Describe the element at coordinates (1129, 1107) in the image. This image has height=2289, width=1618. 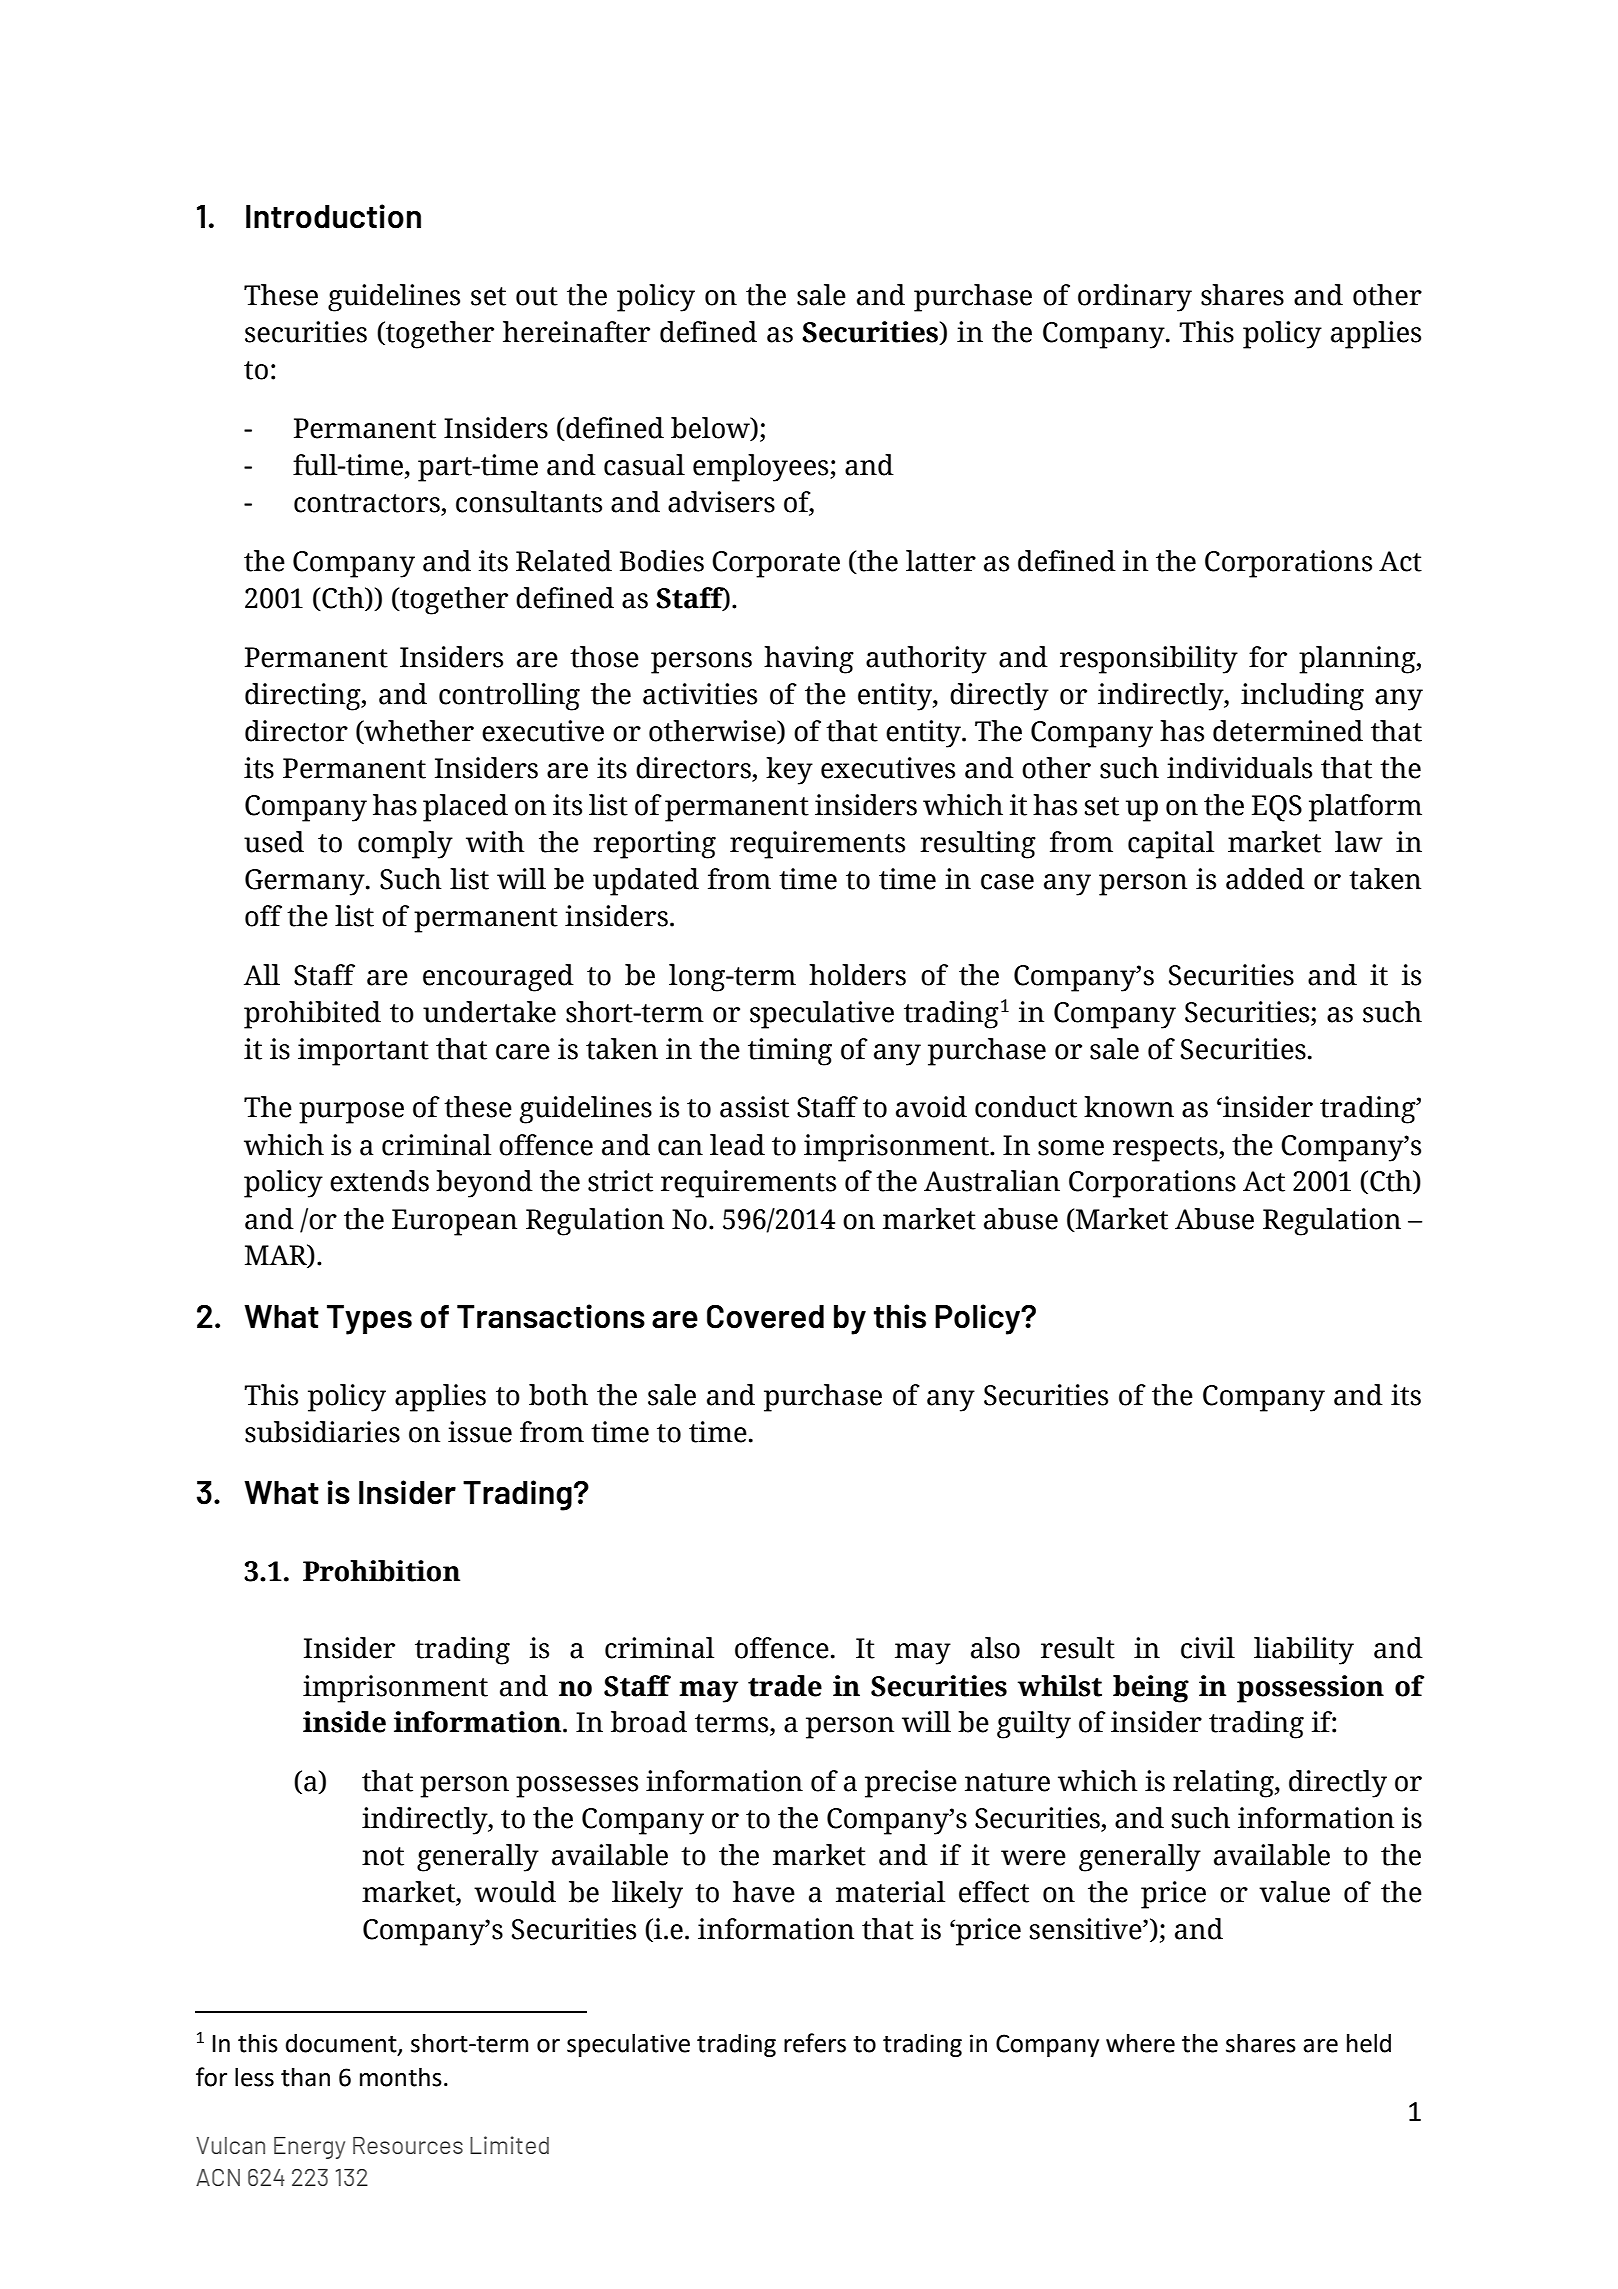
I see `known` at that location.
